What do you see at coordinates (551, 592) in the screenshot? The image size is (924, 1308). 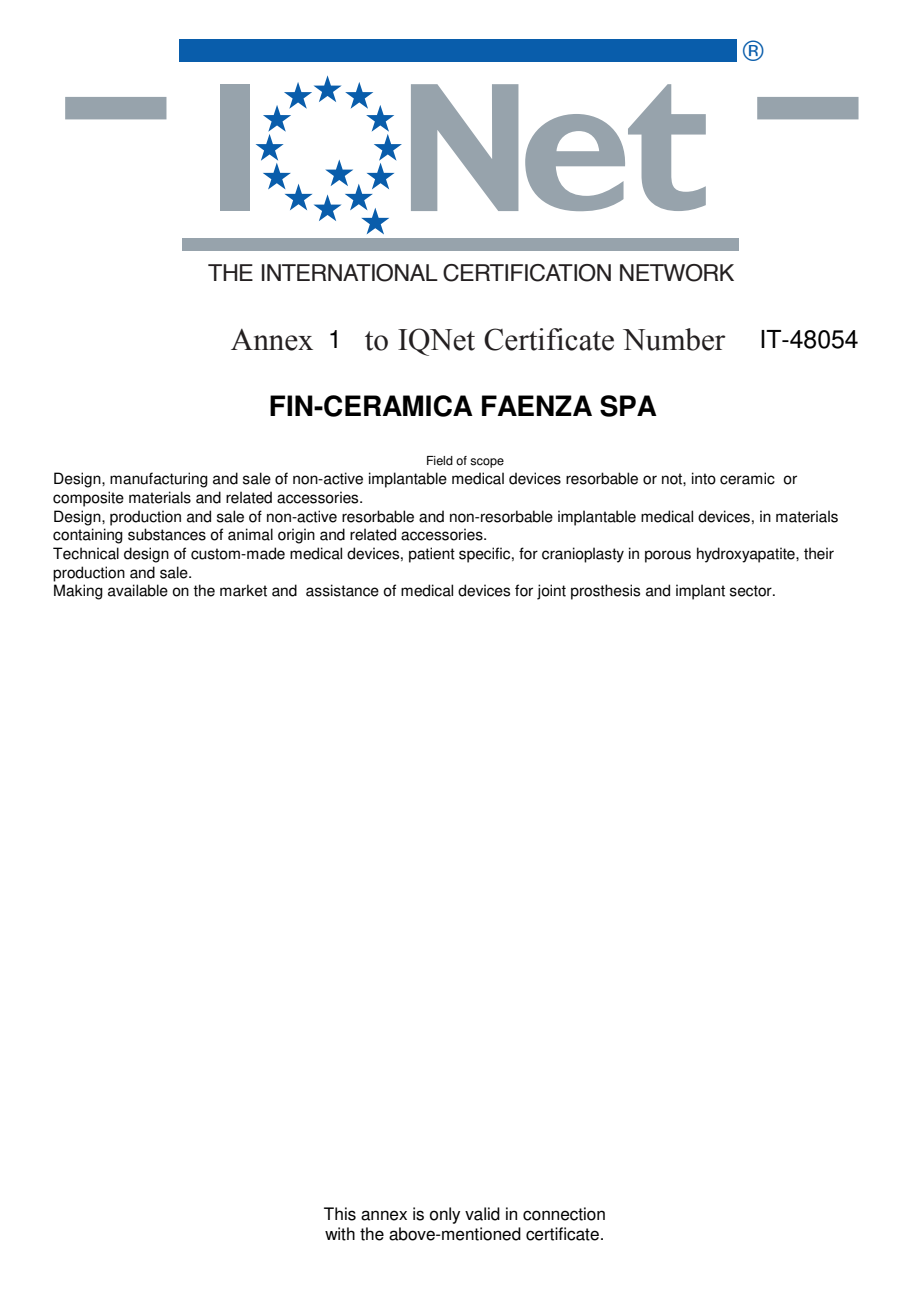 I see `joint` at bounding box center [551, 592].
